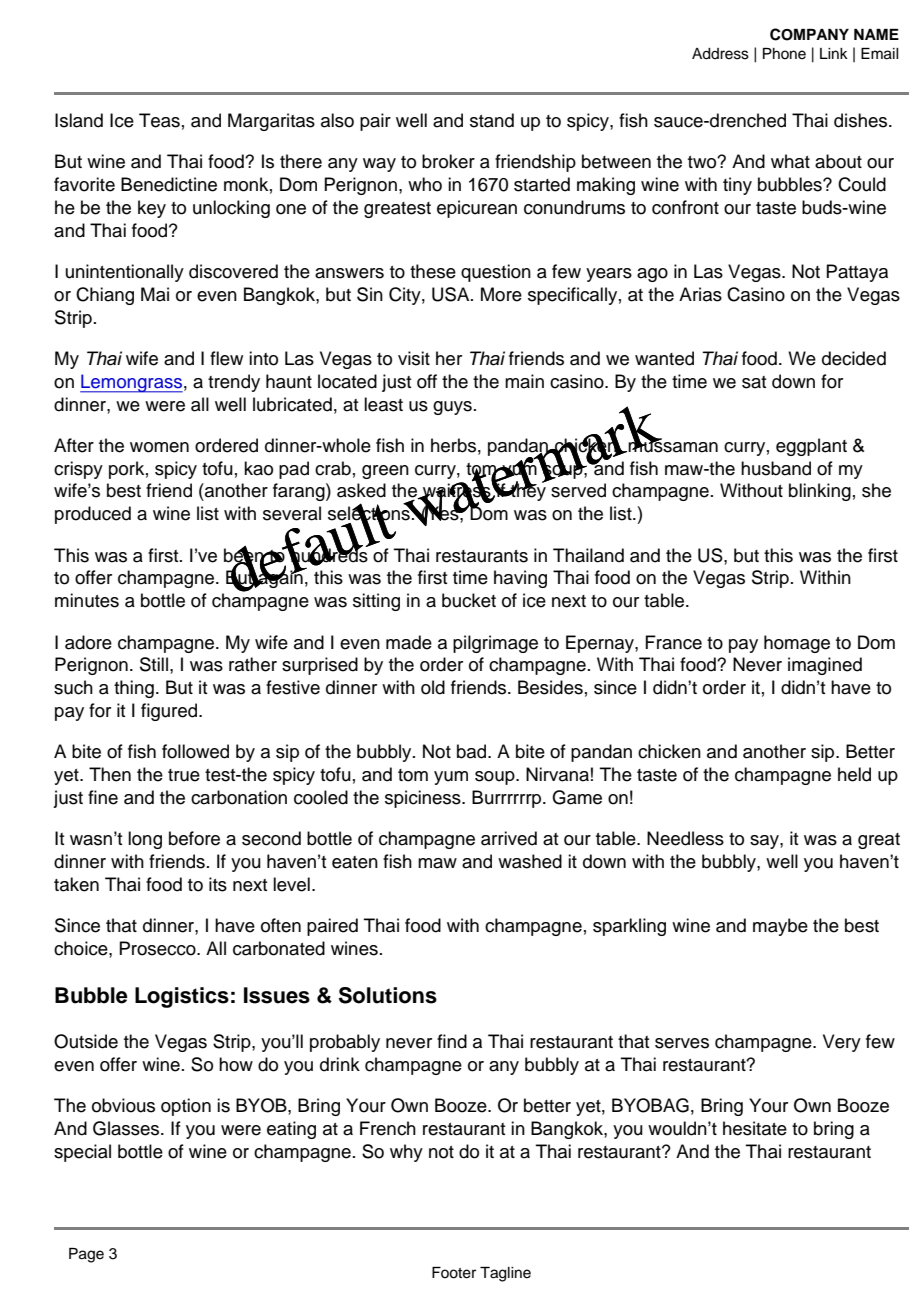  I want to click on Still, so click(154, 664).
